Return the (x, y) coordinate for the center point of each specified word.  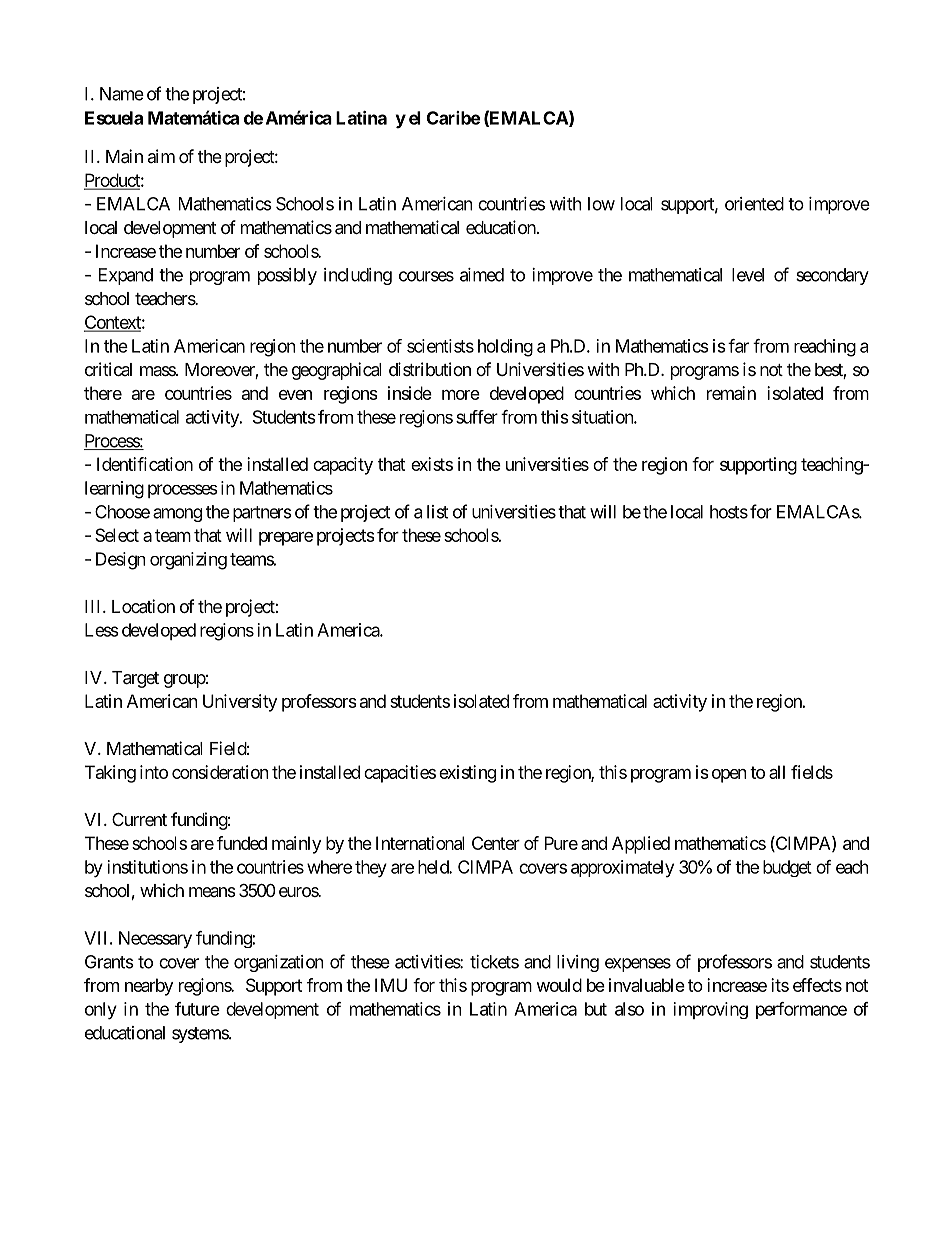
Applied (641, 845)
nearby (149, 987)
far (738, 346)
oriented (754, 204)
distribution (430, 369)
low (601, 204)
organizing (188, 561)
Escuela (114, 118)
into (154, 772)
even (295, 395)
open (729, 776)
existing (467, 774)
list (437, 512)
